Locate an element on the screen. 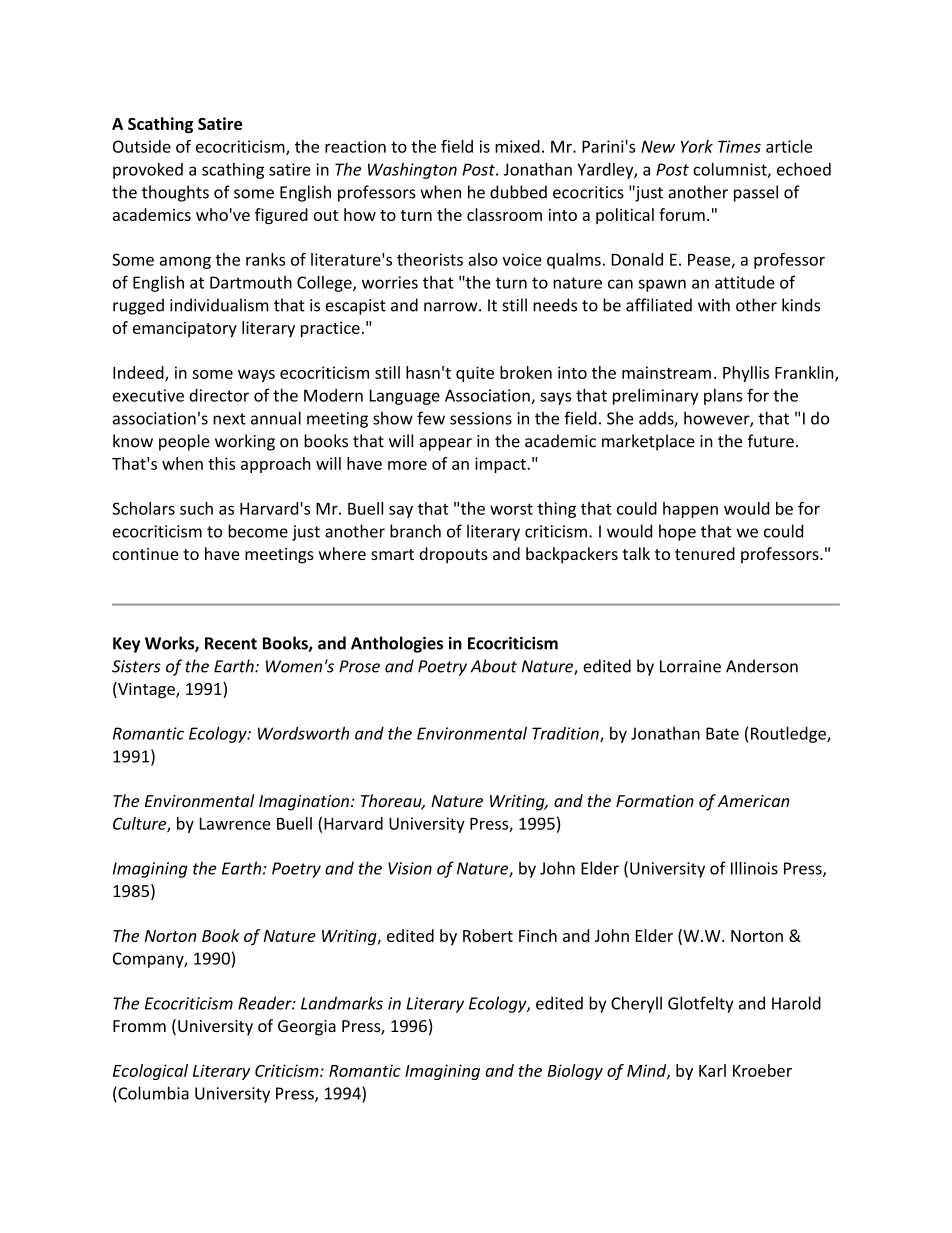 The height and width of the screenshot is (1233, 952). appear is located at coordinates (445, 444).
